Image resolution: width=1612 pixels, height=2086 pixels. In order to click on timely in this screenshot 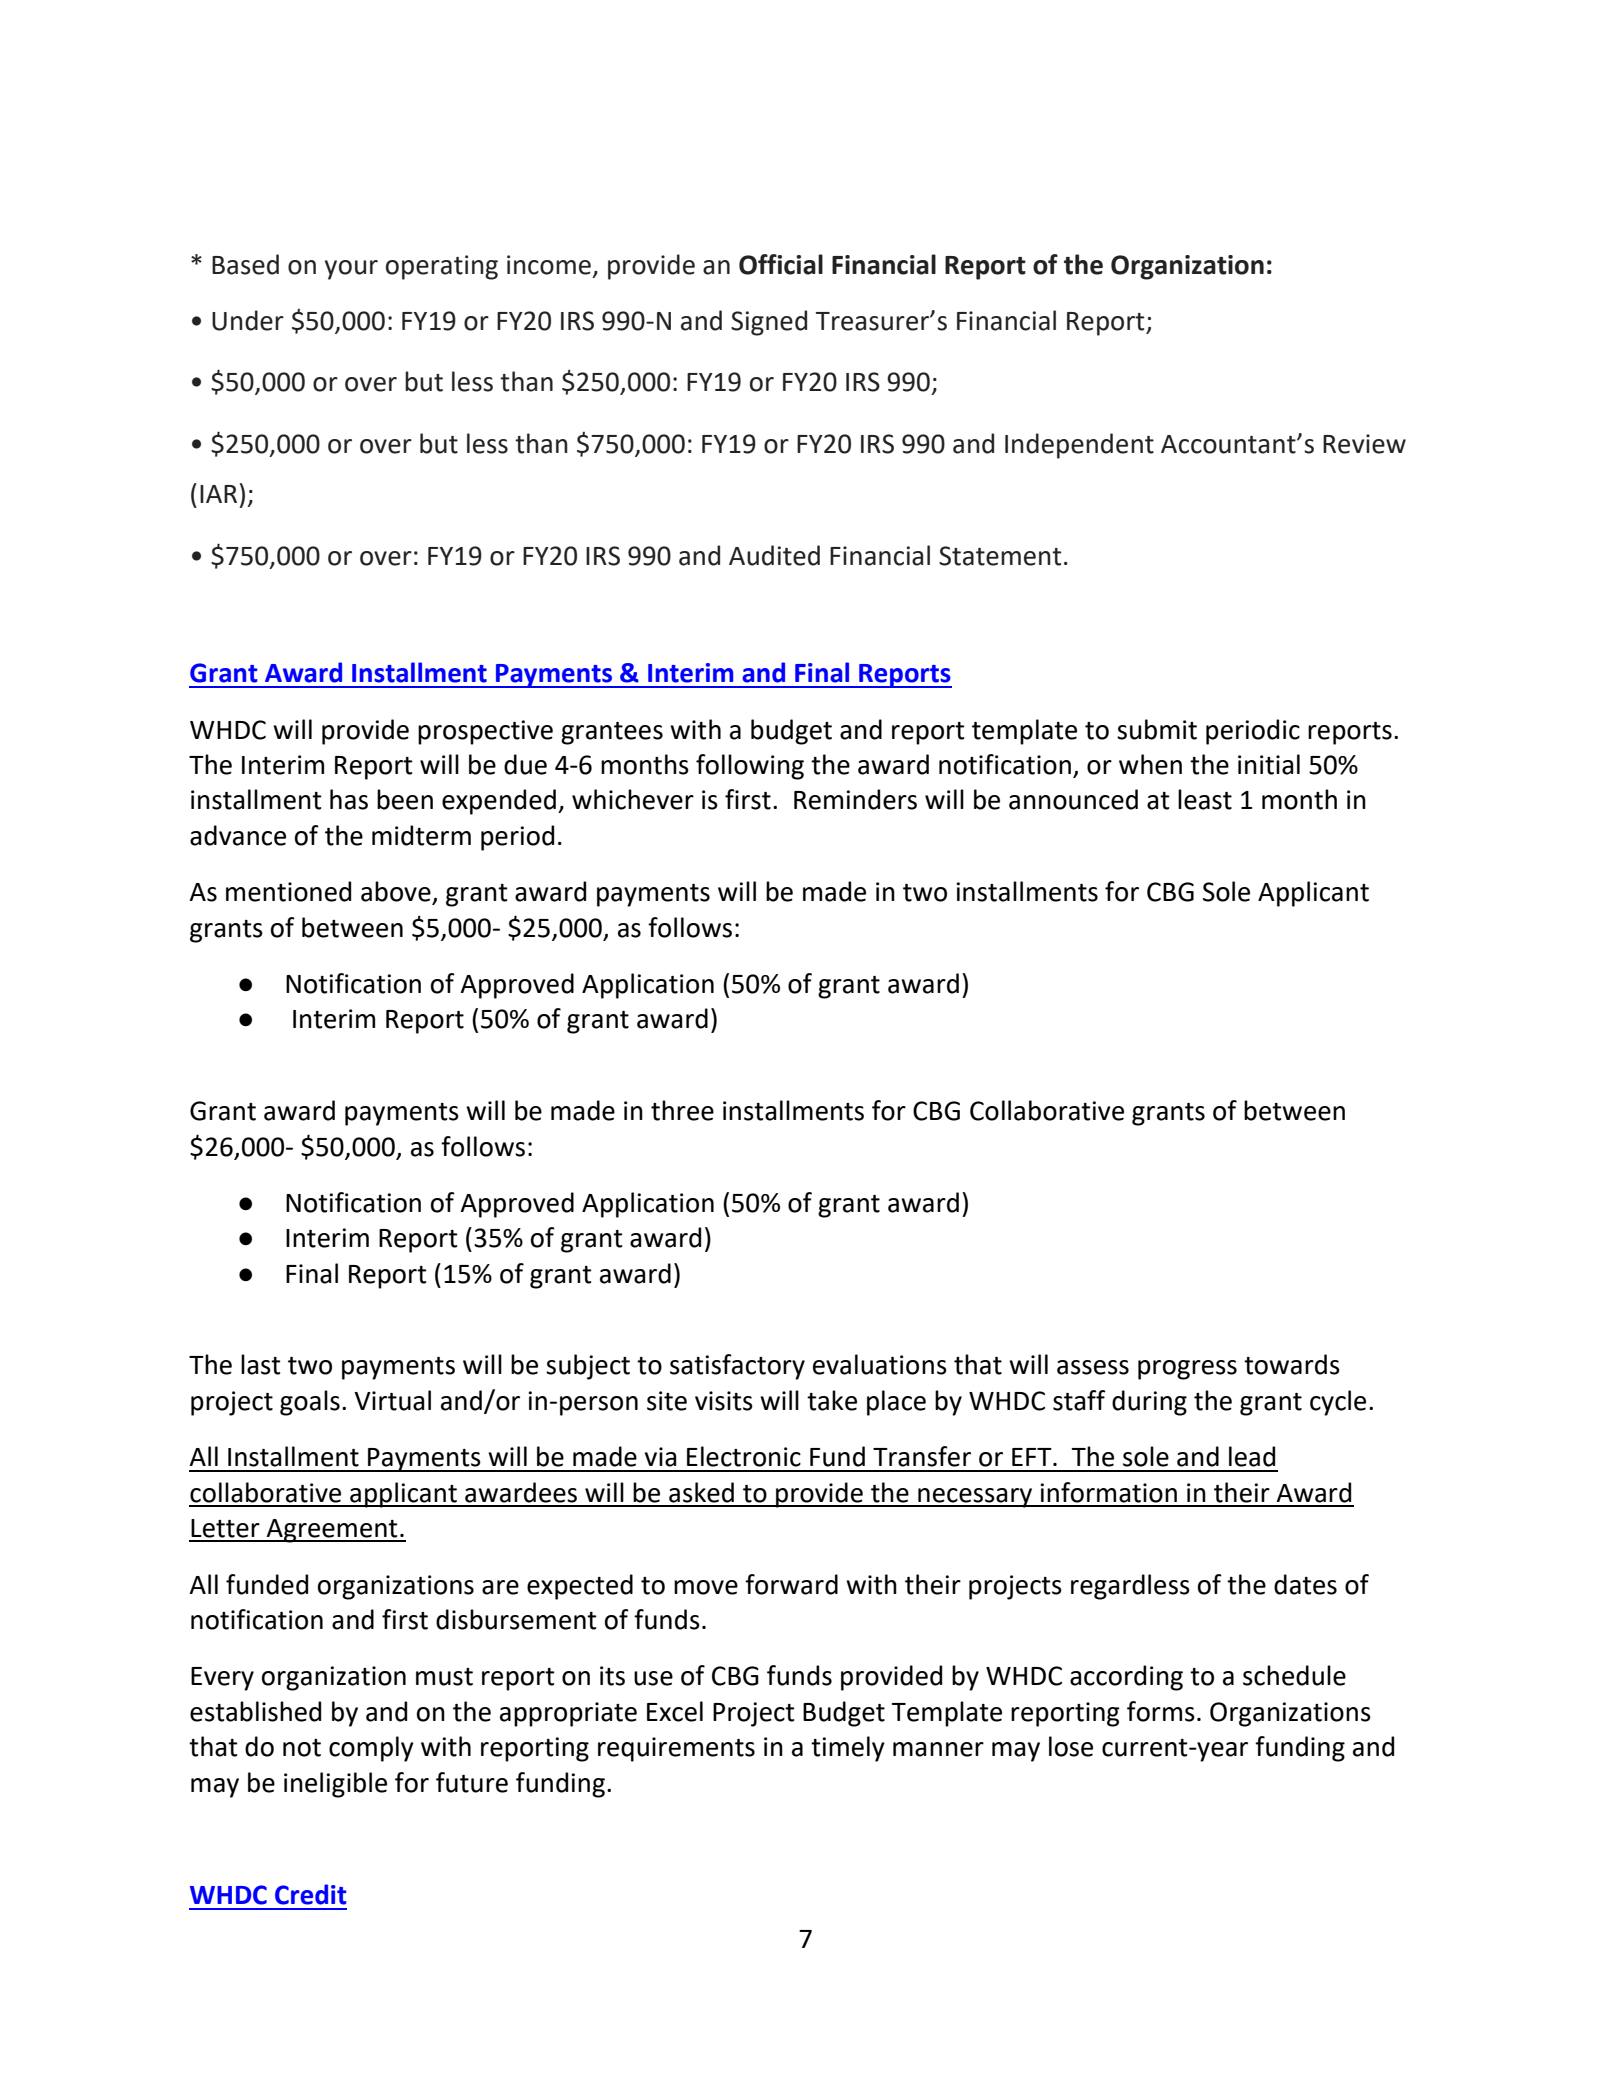, I will do `click(848, 1749)`.
